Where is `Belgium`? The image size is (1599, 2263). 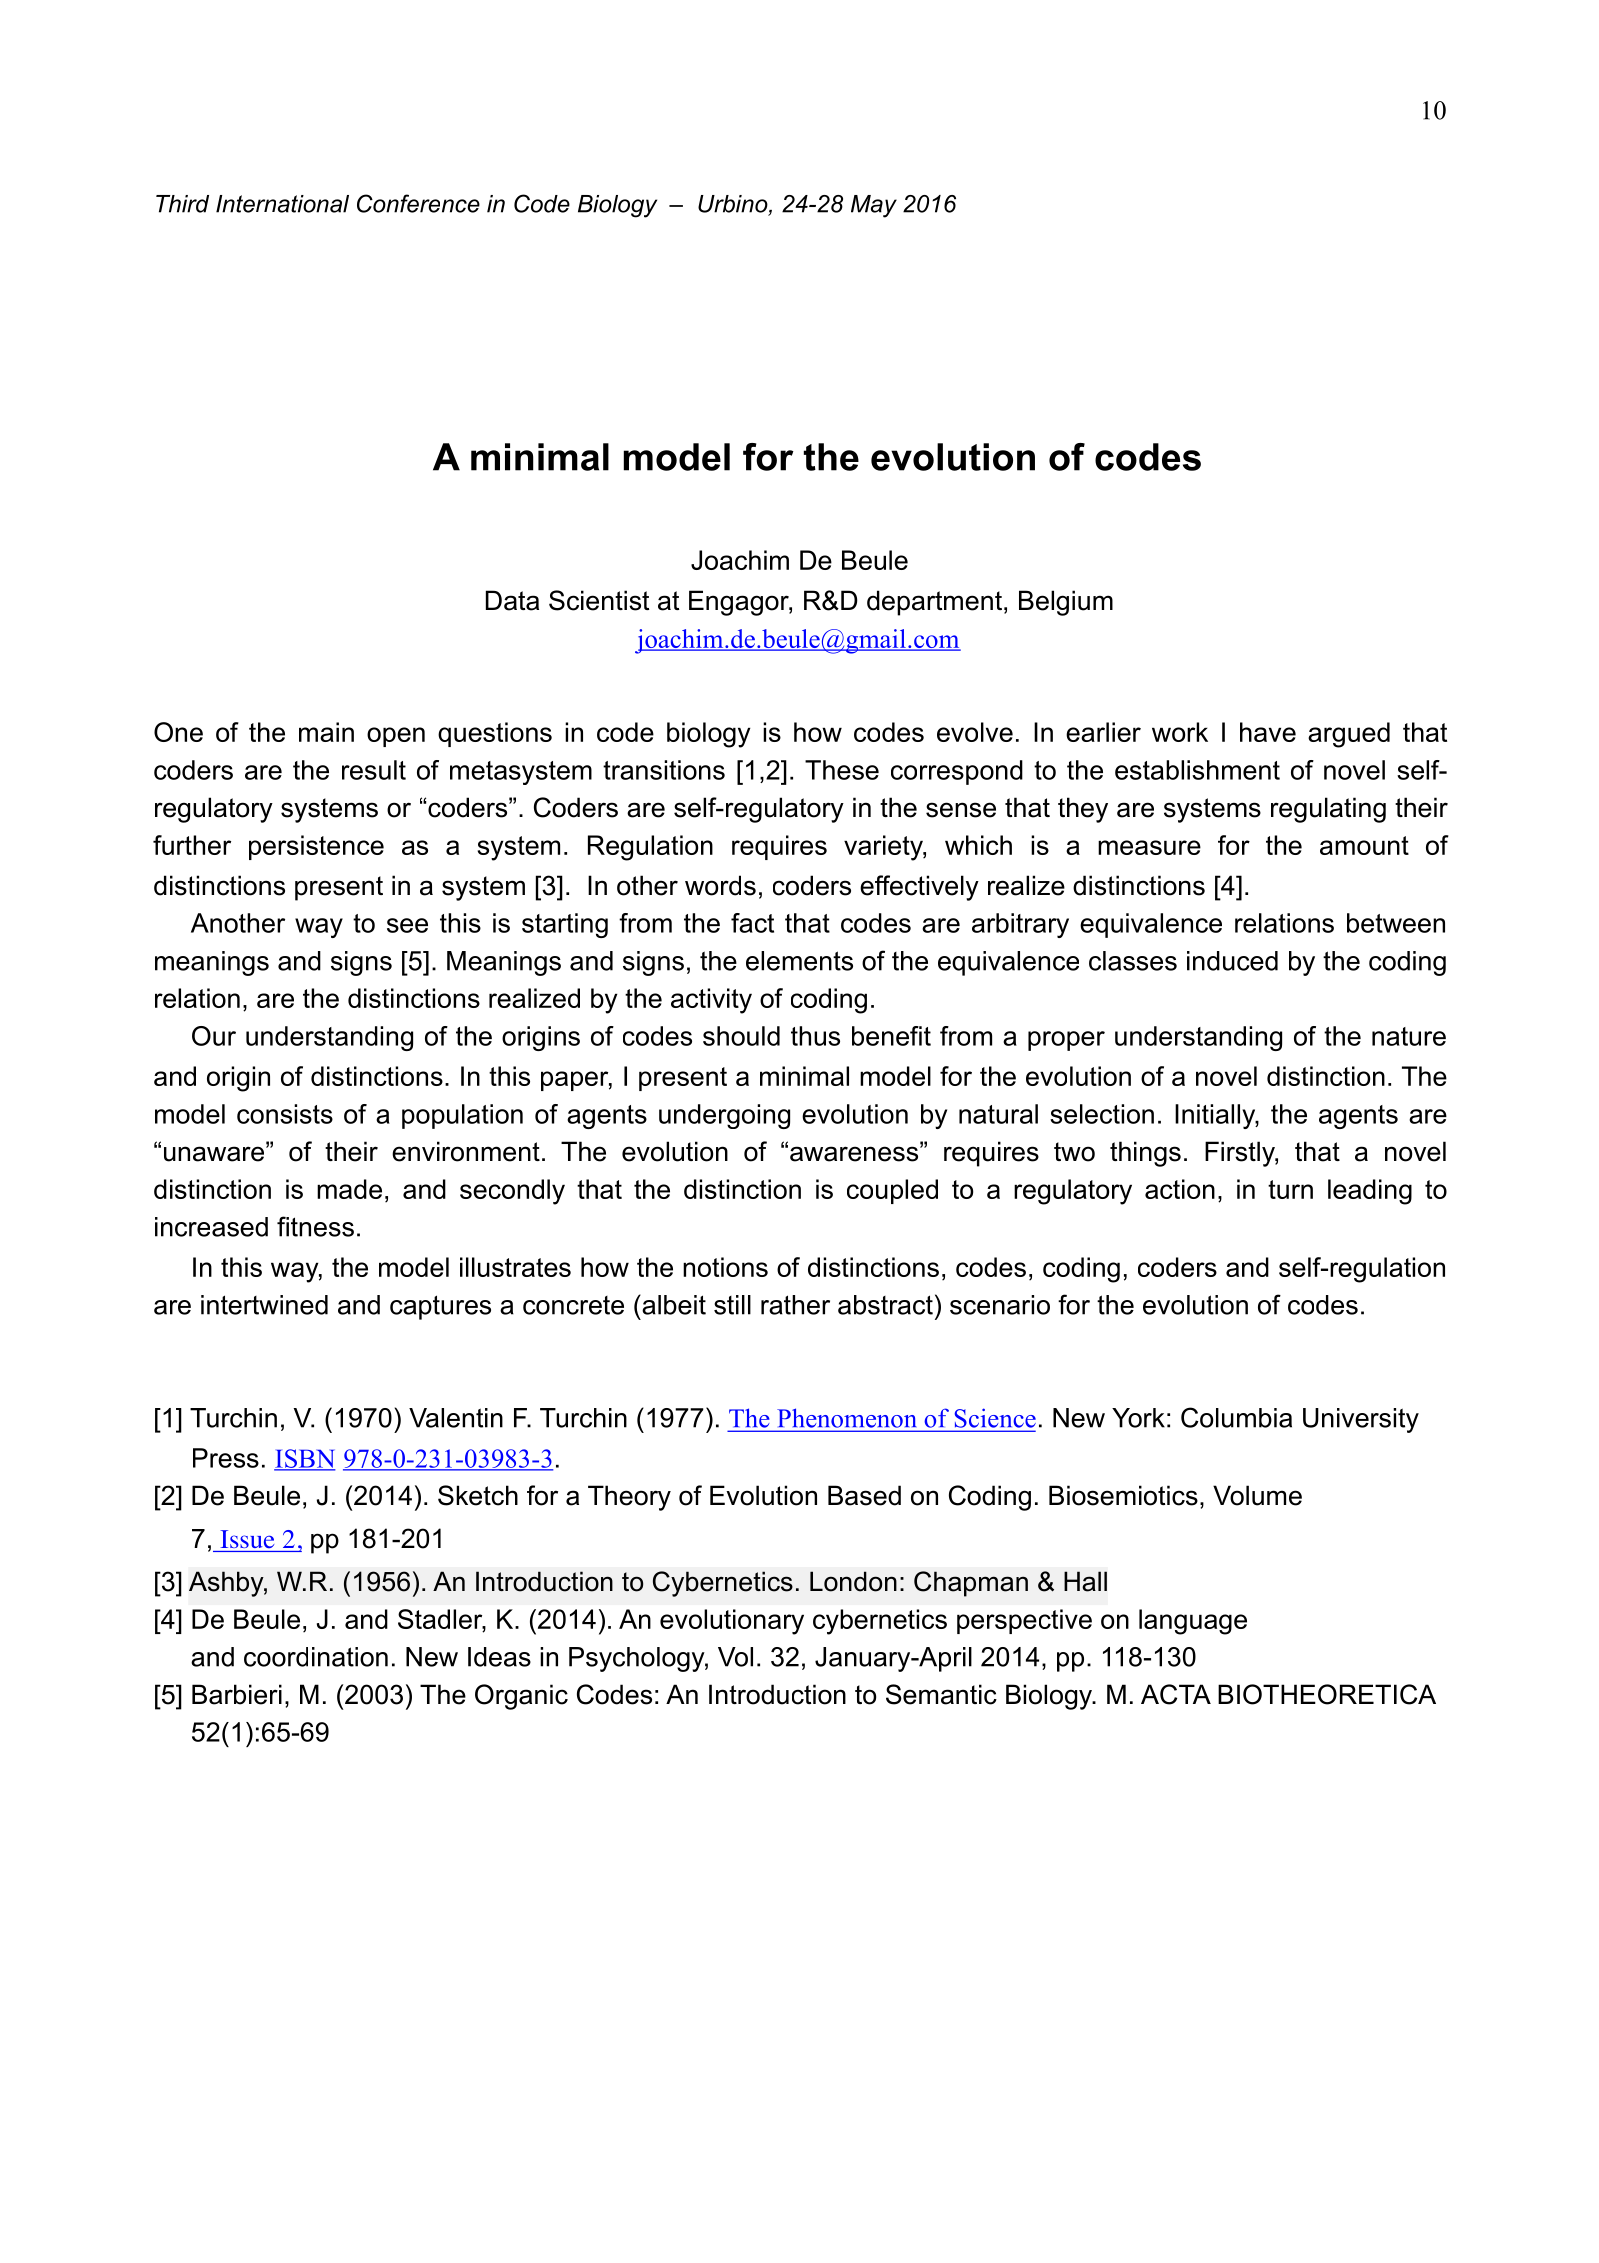
Belgium is located at coordinates (1066, 603).
